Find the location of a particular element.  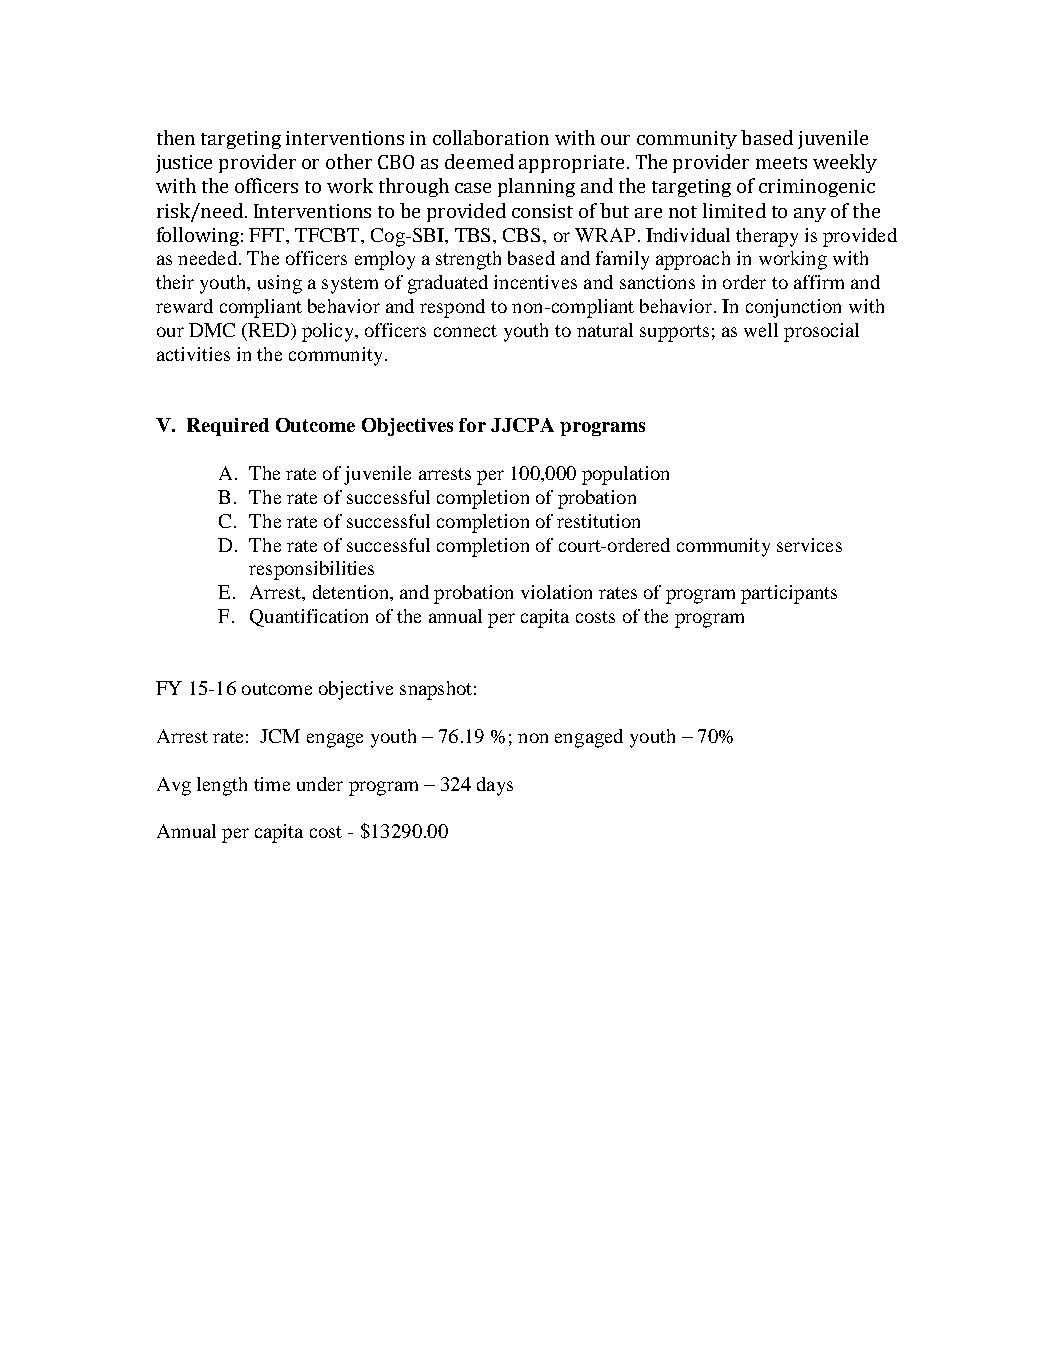

population is located at coordinates (625, 475).
